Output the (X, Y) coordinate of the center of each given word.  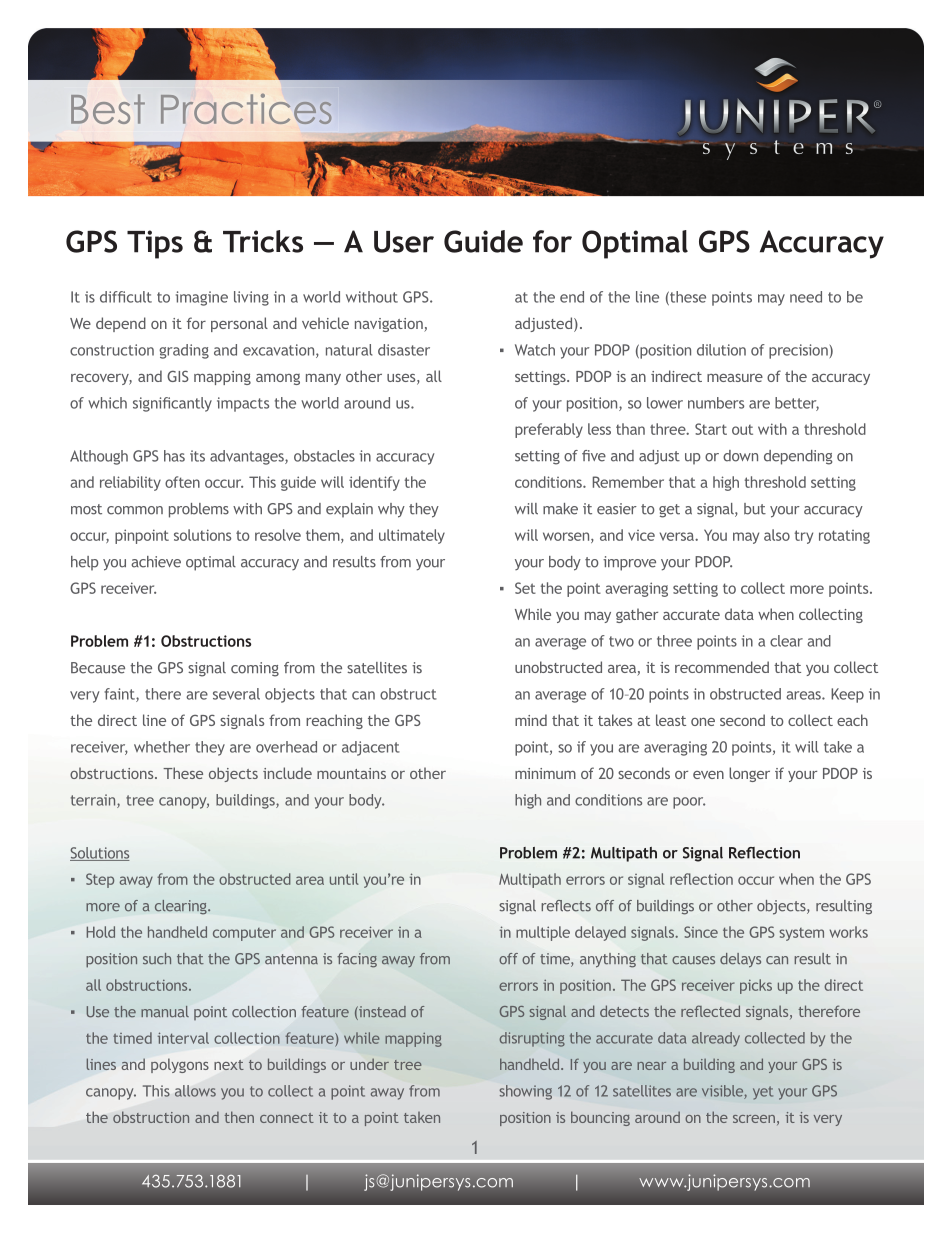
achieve (156, 562)
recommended (722, 667)
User (404, 242)
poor (689, 803)
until (344, 879)
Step (100, 880)
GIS (178, 376)
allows (195, 1091)
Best (108, 109)
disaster (404, 350)
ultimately (412, 536)
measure (735, 378)
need (806, 297)
